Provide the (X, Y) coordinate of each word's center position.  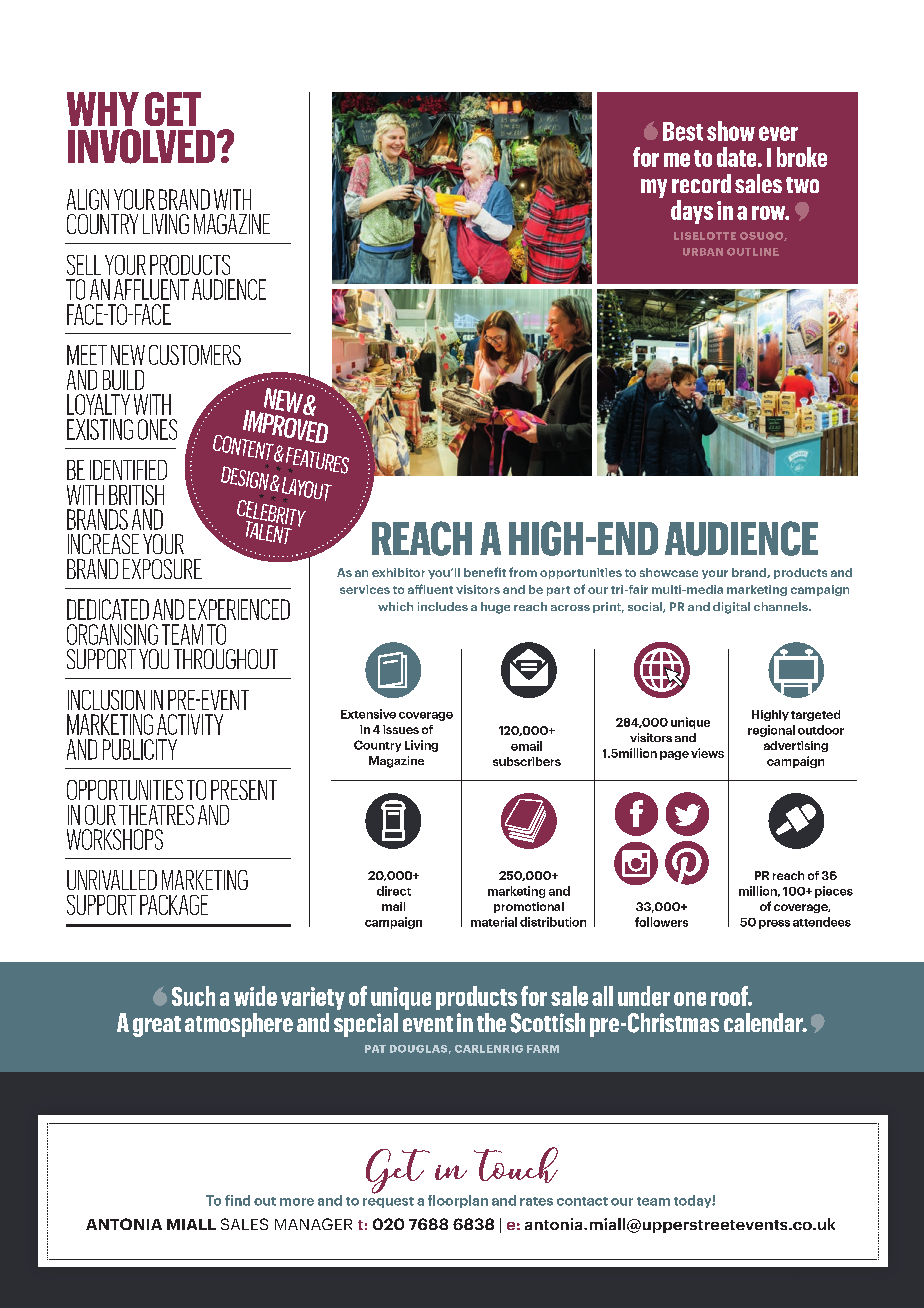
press (774, 924)
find (237, 1200)
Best (683, 131)
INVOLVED (143, 146)
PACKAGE (174, 905)
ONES (157, 429)
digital (731, 608)
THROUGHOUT (226, 659)
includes (443, 606)
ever (778, 133)
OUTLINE (753, 252)
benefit (485, 572)
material (494, 922)
